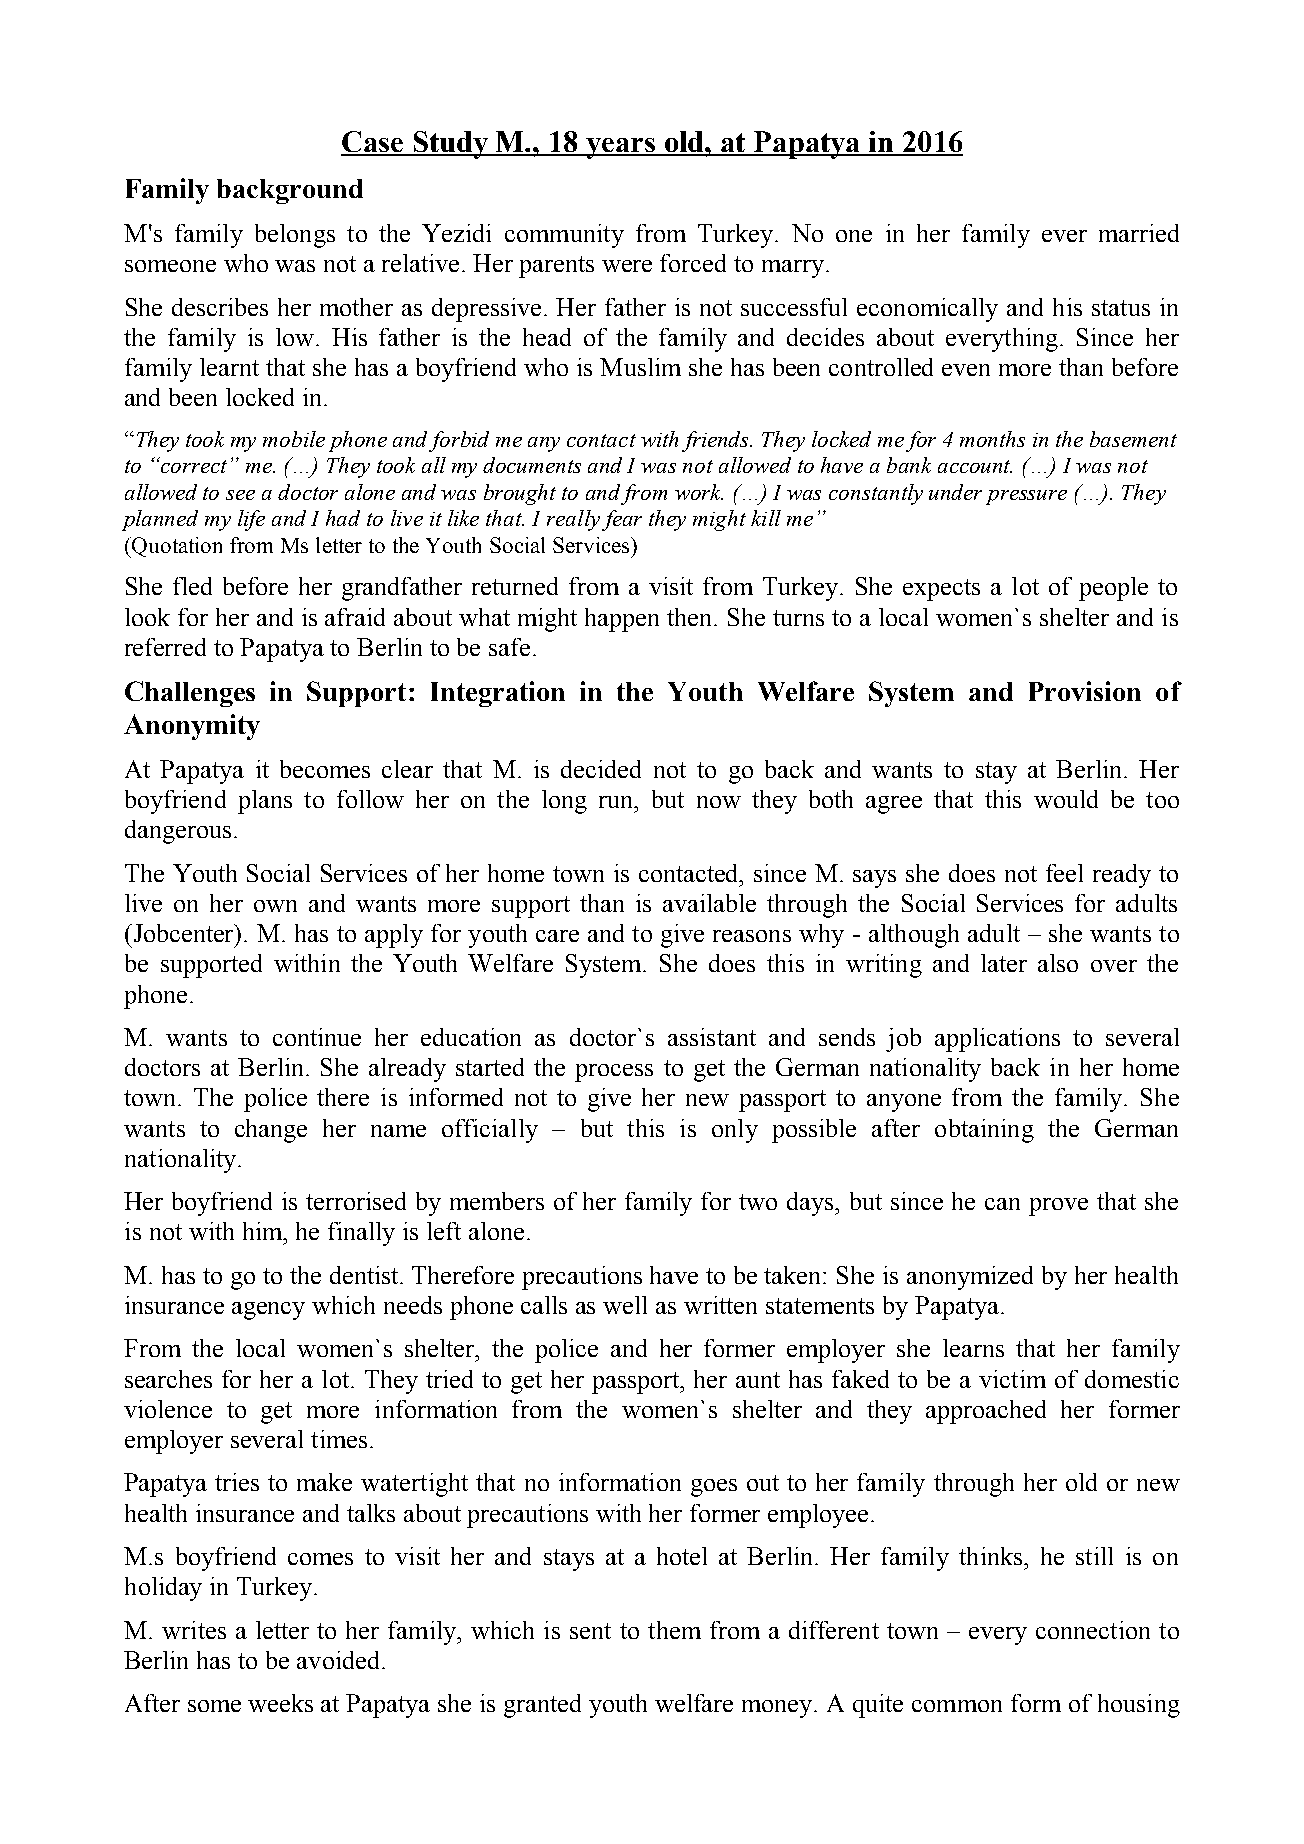 The image size is (1304, 1844). I want to click on married, so click(1139, 233).
